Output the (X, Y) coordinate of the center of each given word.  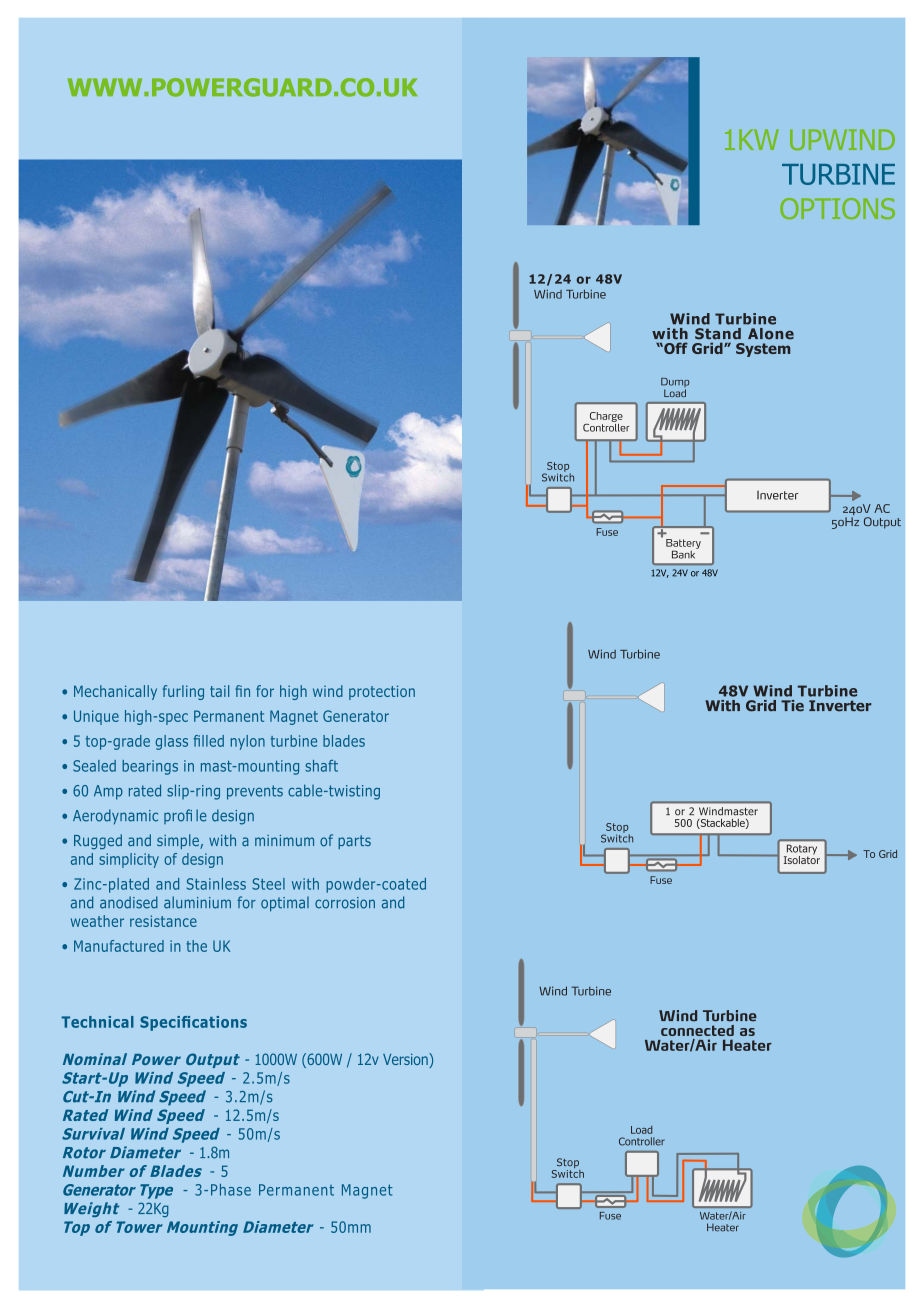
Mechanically (115, 692)
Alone (771, 334)
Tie (792, 706)
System (763, 350)
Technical (97, 1022)
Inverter (840, 706)
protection (382, 692)
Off (675, 348)
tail (219, 691)
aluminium (197, 902)
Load (641, 1130)
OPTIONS (837, 208)
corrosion (345, 903)
